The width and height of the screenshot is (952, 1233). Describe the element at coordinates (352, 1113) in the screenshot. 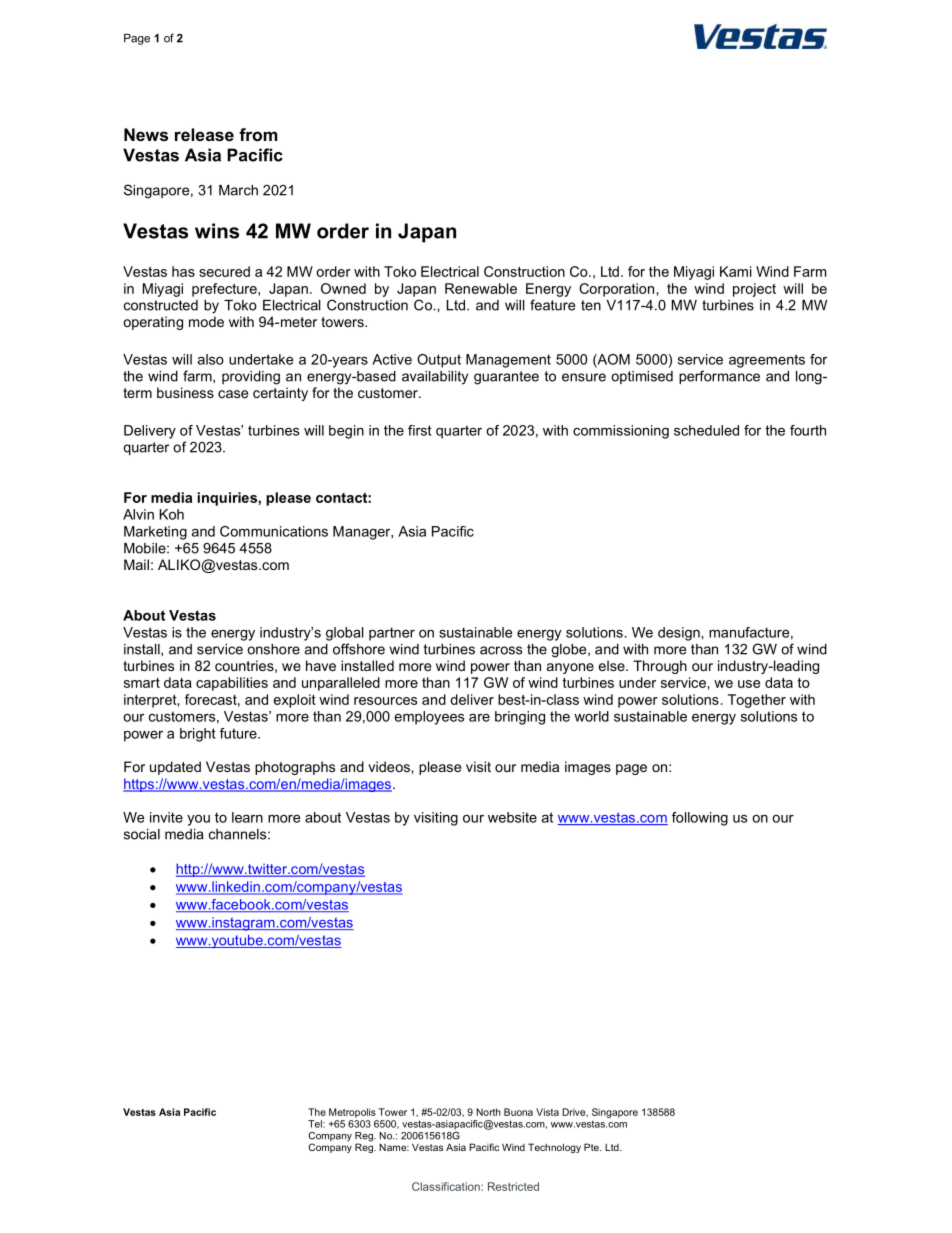

I see `Metropolis` at that location.
